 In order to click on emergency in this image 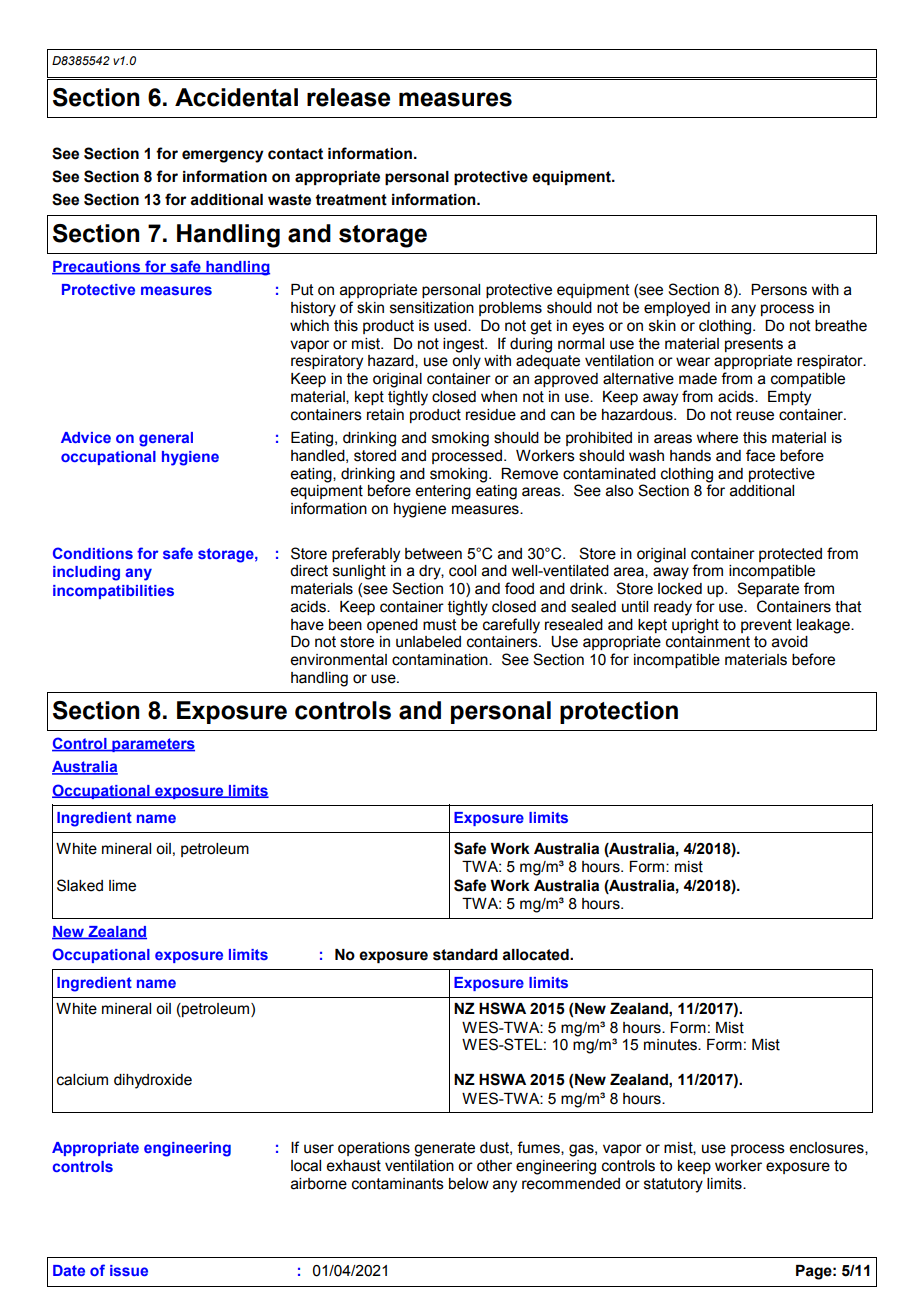, I will do `click(223, 156)`.
